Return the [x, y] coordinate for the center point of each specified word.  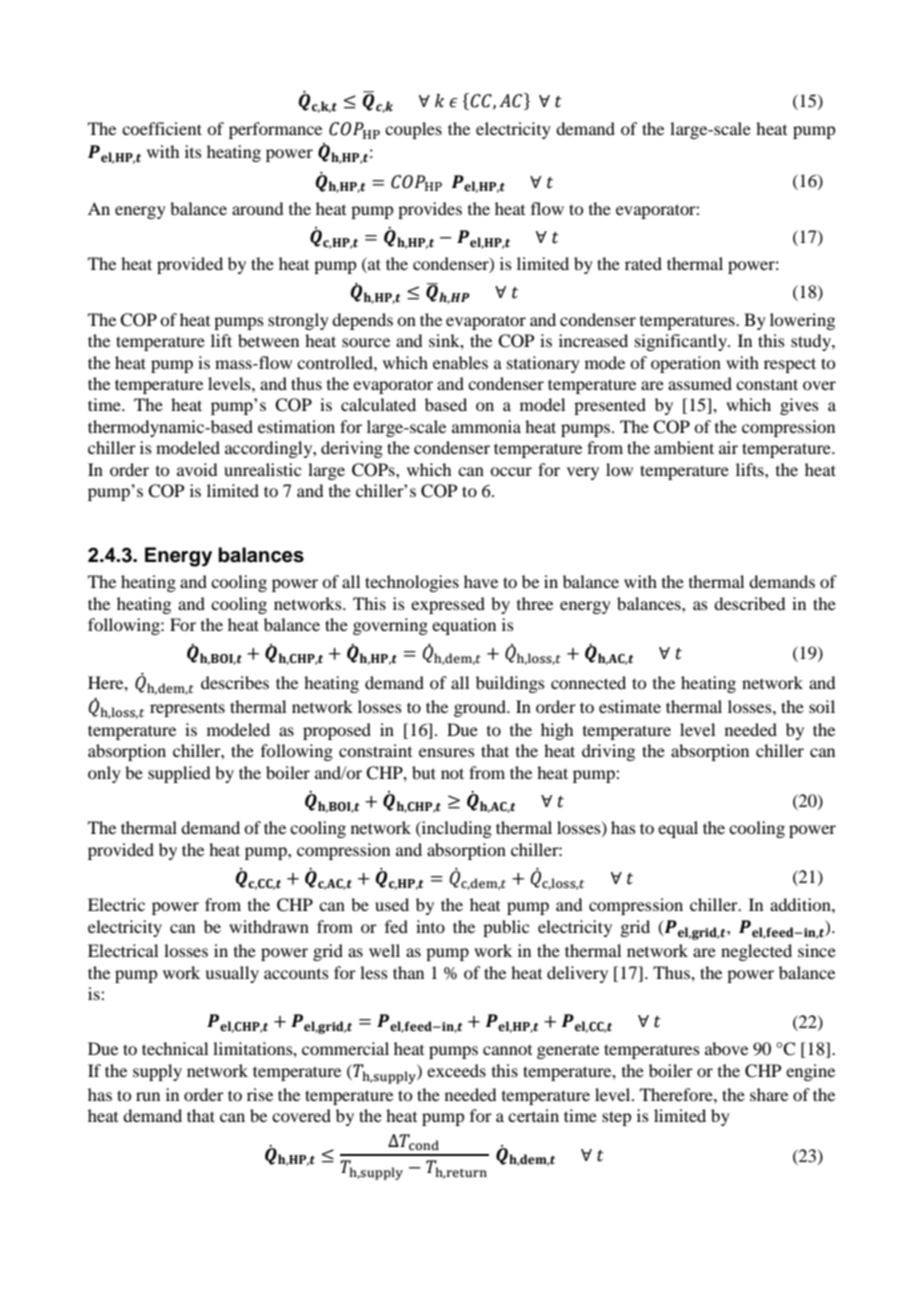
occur [511, 471]
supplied [179, 774]
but [424, 772]
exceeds [456, 1070]
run [148, 1096]
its [193, 151]
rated [643, 263]
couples [413, 130]
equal [678, 829]
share [769, 1094]
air [728, 447]
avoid [197, 469]
